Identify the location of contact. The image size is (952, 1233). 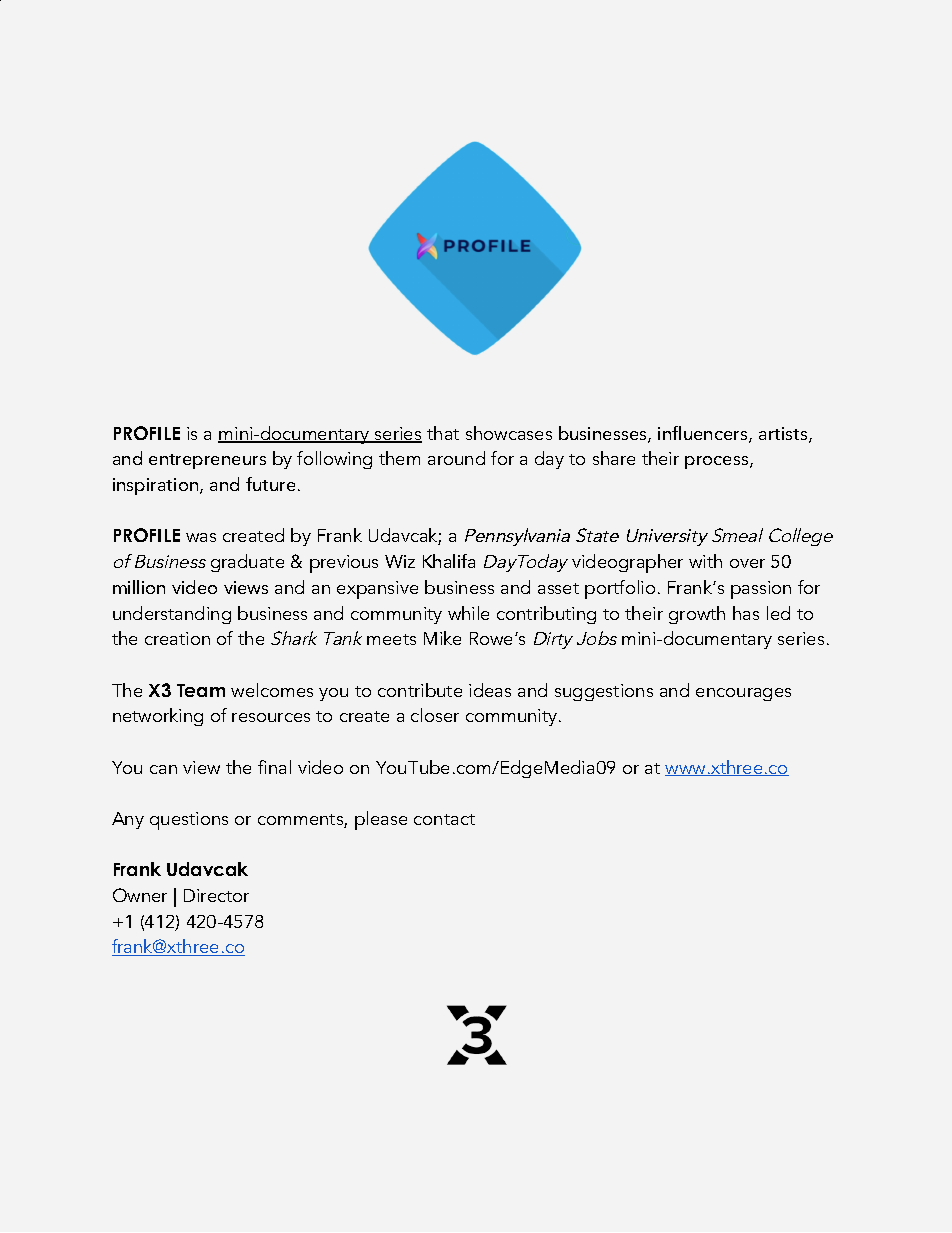
(444, 819).
